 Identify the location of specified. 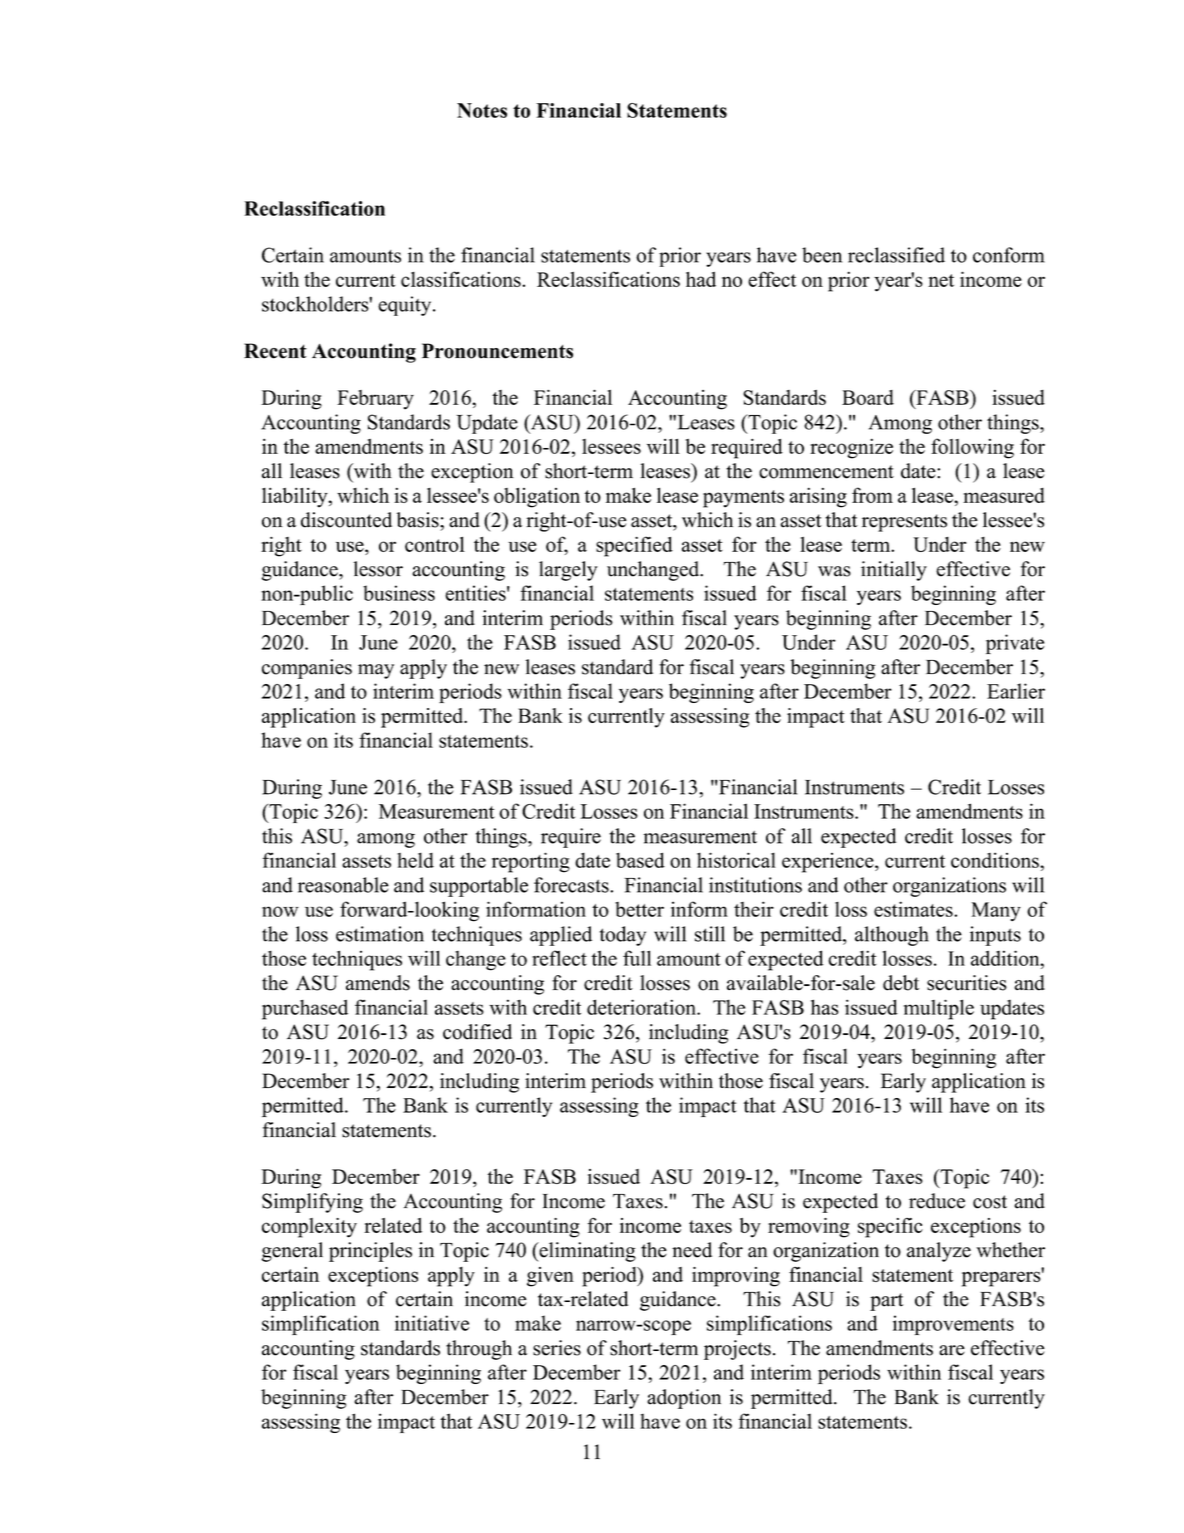
(634, 546).
